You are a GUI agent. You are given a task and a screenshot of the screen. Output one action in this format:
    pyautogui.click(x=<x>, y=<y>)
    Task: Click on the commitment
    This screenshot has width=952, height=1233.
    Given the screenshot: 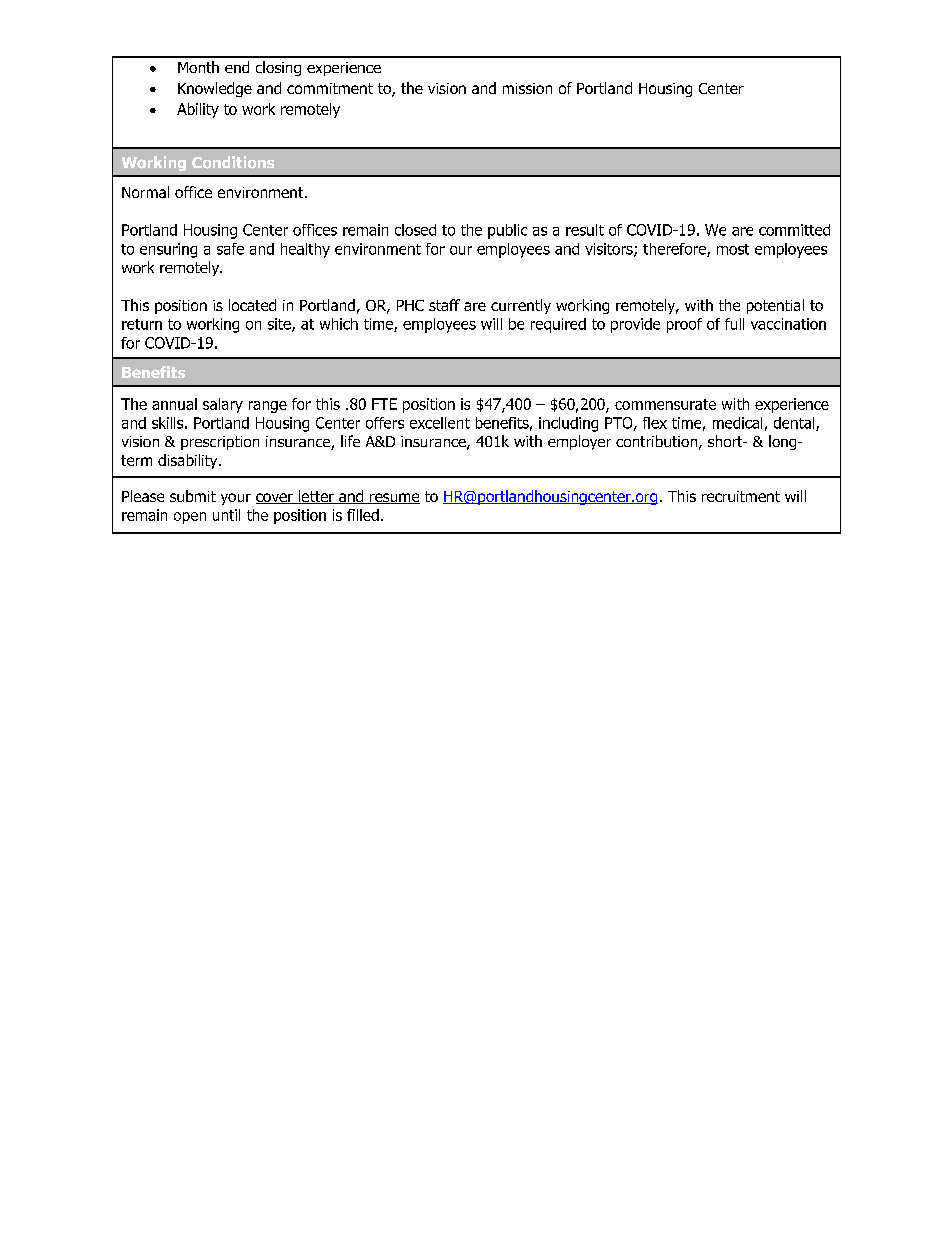 What is the action you would take?
    pyautogui.click(x=330, y=88)
